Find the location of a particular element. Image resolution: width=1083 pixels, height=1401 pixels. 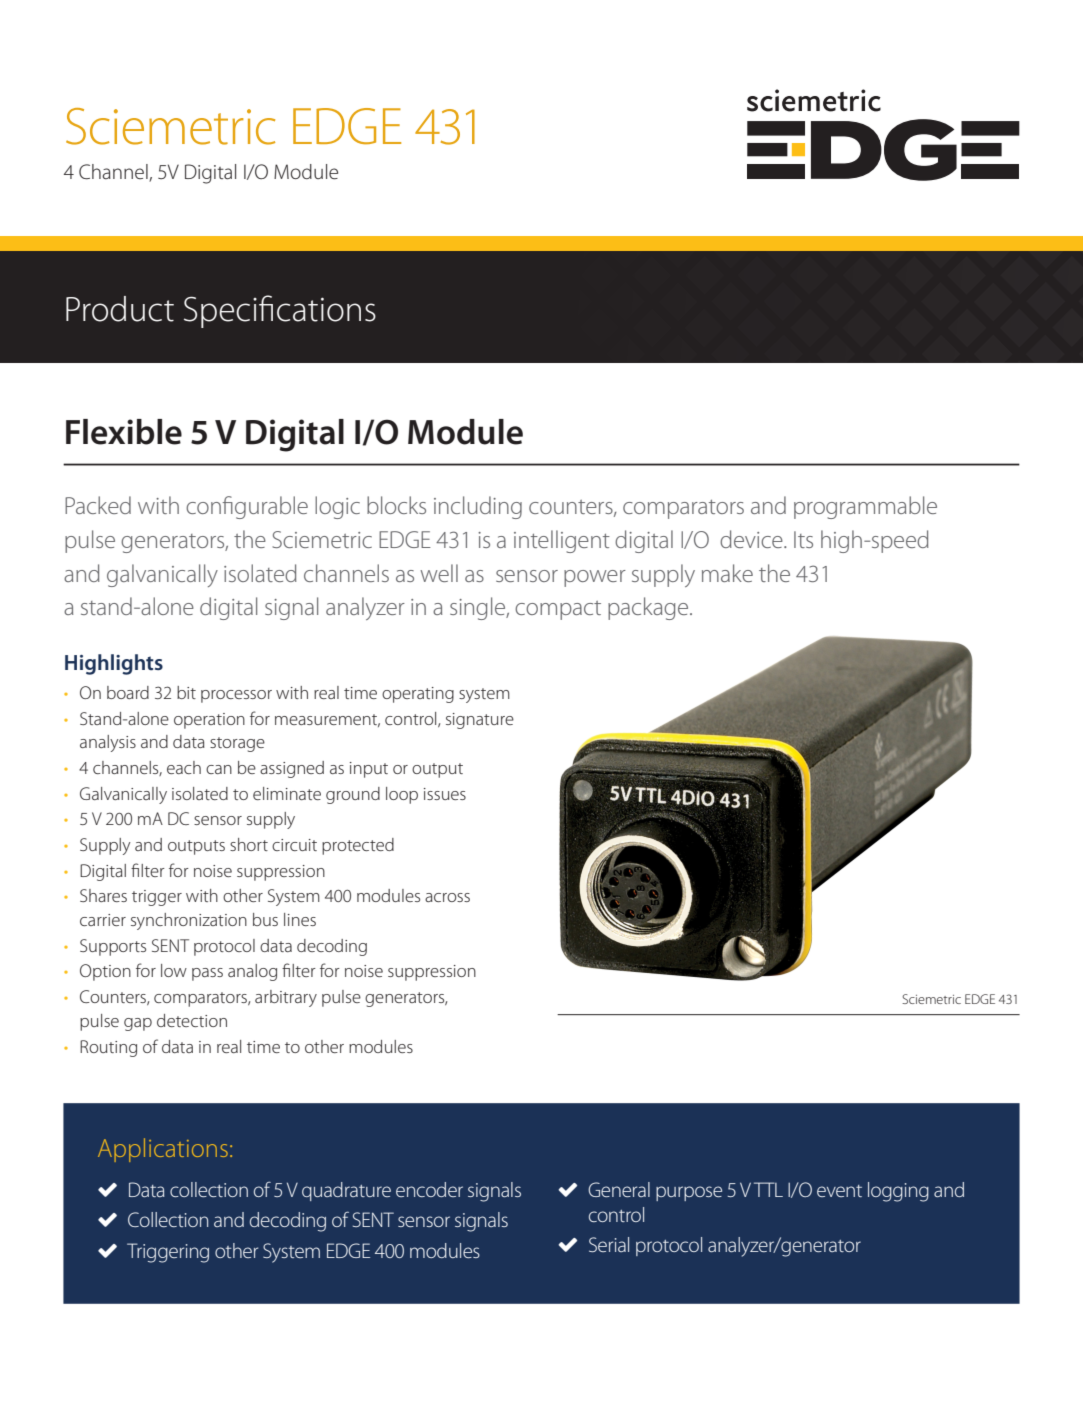

Product is located at coordinates (120, 309).
